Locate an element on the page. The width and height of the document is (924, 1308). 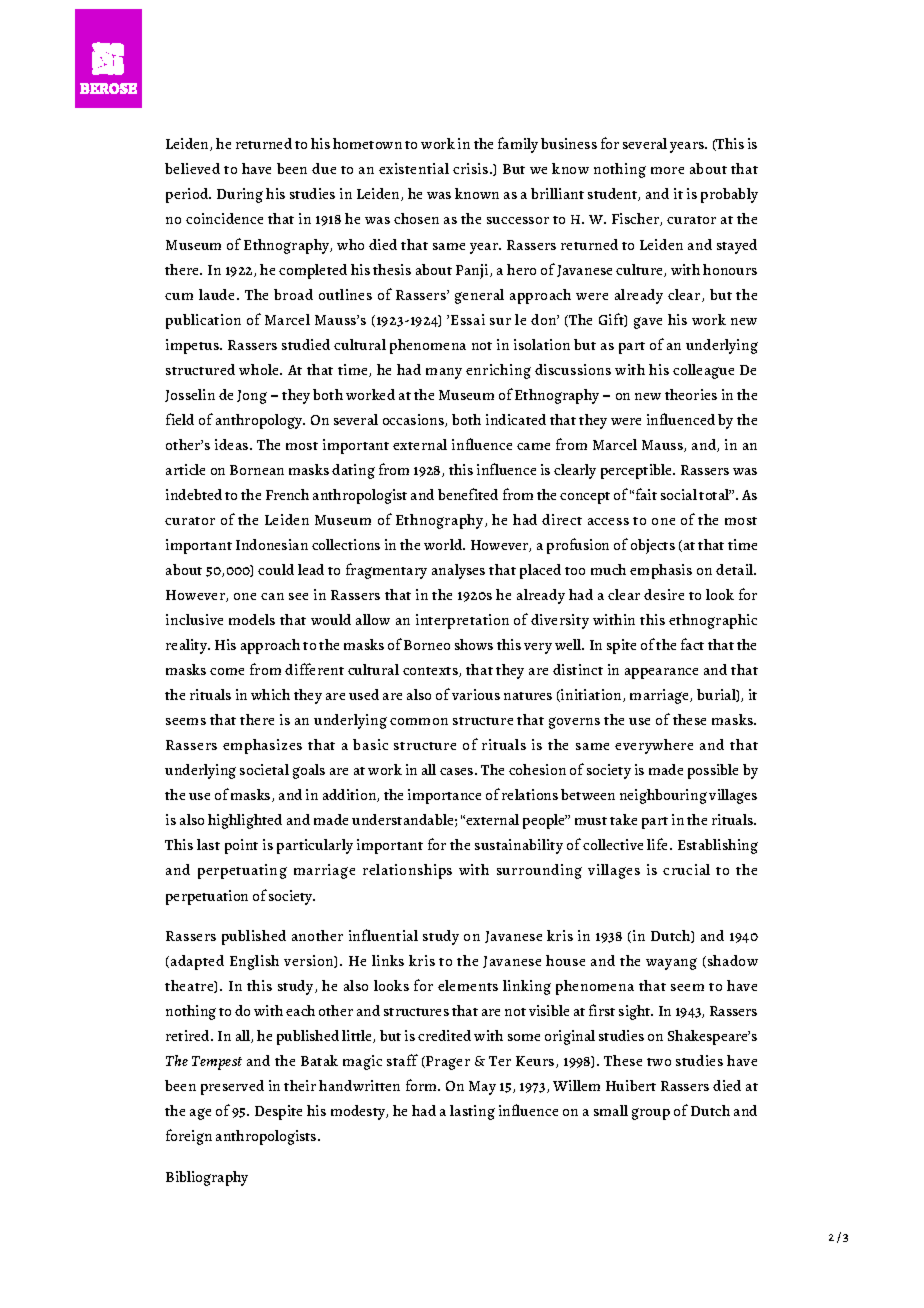
group is located at coordinates (651, 1114).
